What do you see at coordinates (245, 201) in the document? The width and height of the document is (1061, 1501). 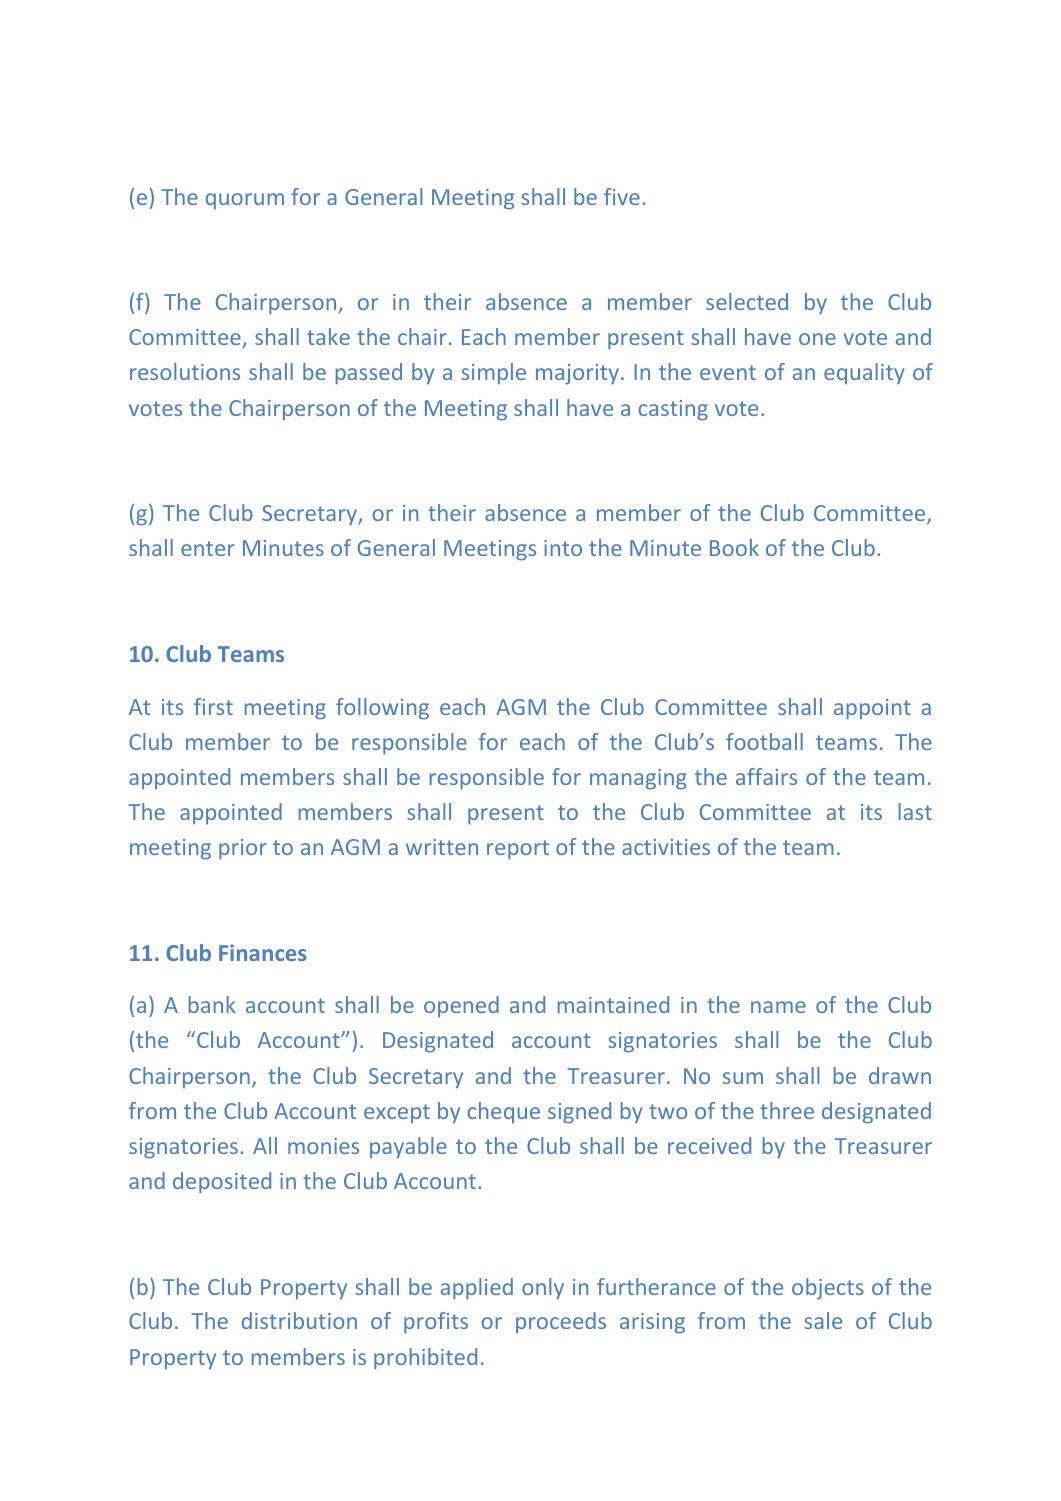 I see `quorum` at bounding box center [245, 201].
